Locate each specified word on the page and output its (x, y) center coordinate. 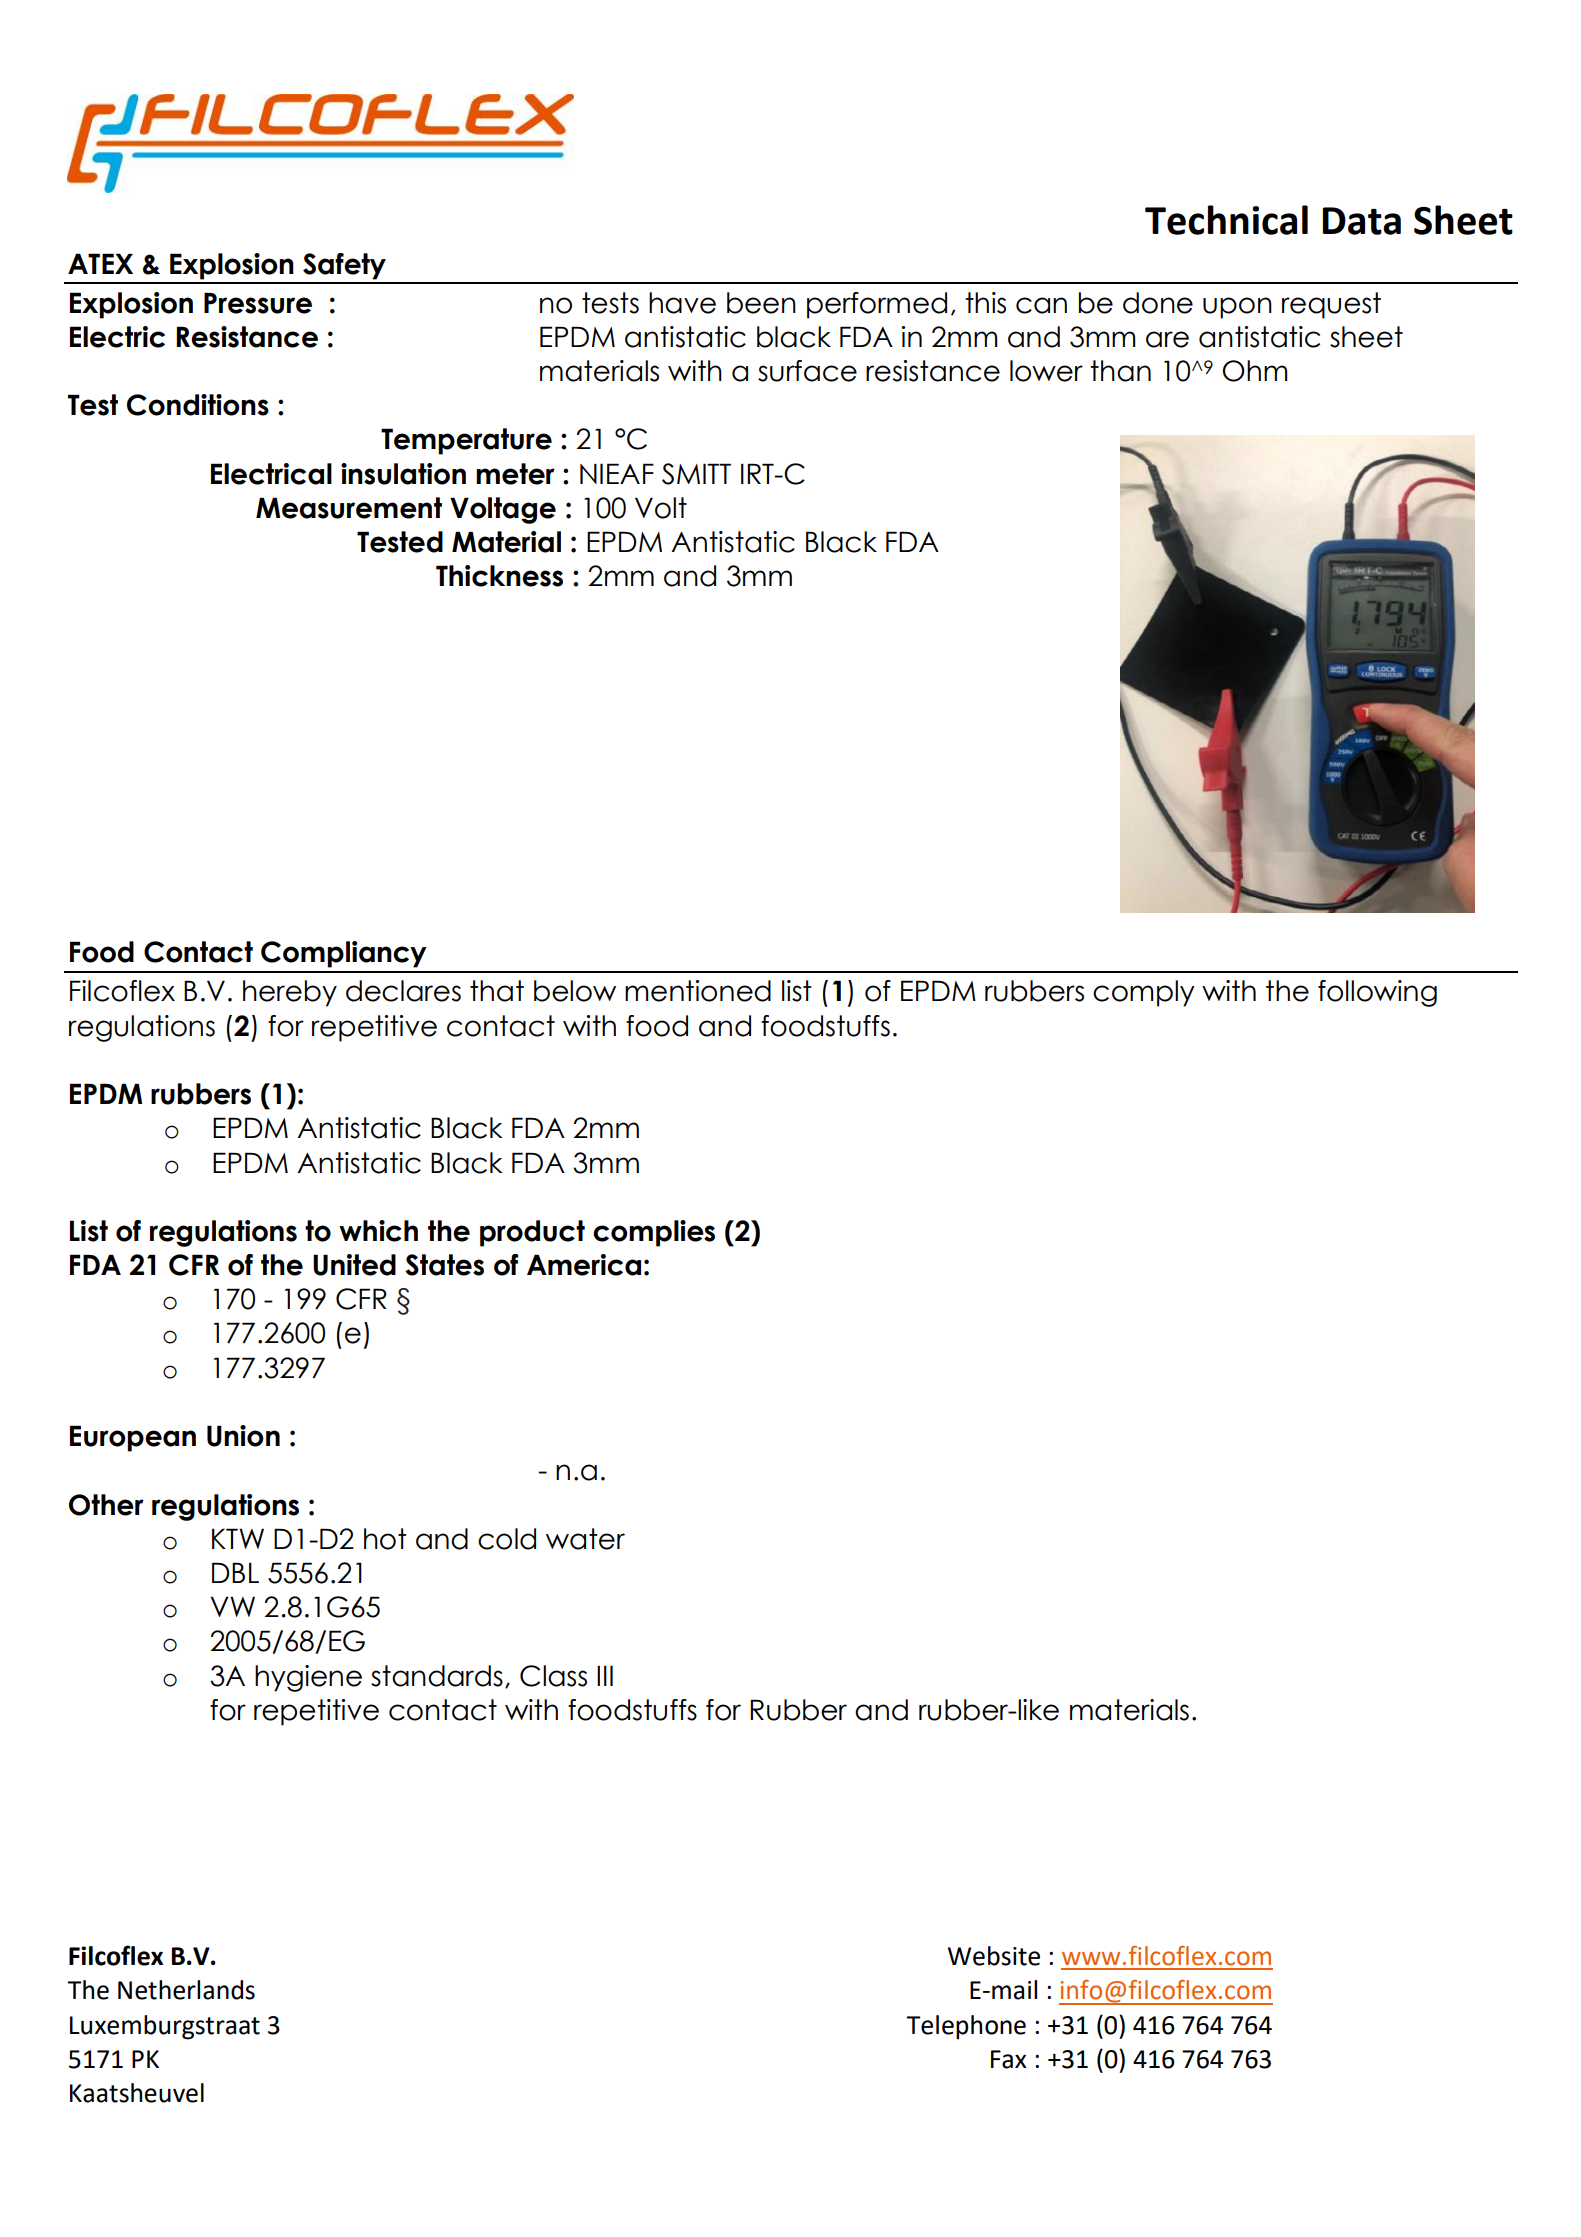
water (585, 1539)
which (378, 1231)
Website (994, 1956)
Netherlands (186, 1990)
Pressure (258, 303)
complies (654, 1233)
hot (385, 1539)
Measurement (349, 508)
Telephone (966, 2027)
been (761, 303)
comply (1144, 993)
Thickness (499, 576)
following (1377, 993)
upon (1237, 308)
